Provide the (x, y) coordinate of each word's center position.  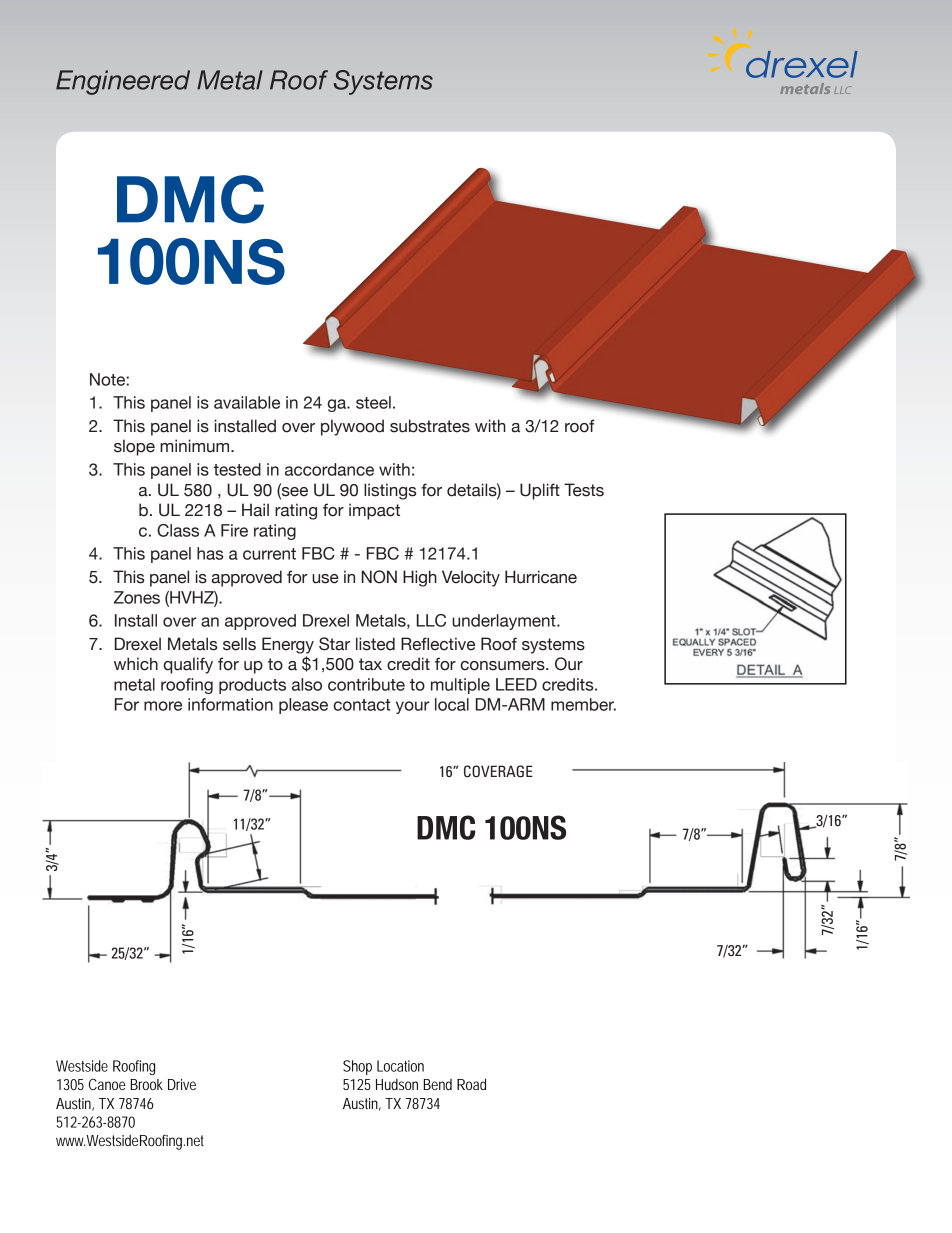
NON (379, 577)
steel (373, 402)
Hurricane (541, 577)
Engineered (123, 82)
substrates (430, 426)
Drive (182, 1084)
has (210, 553)
